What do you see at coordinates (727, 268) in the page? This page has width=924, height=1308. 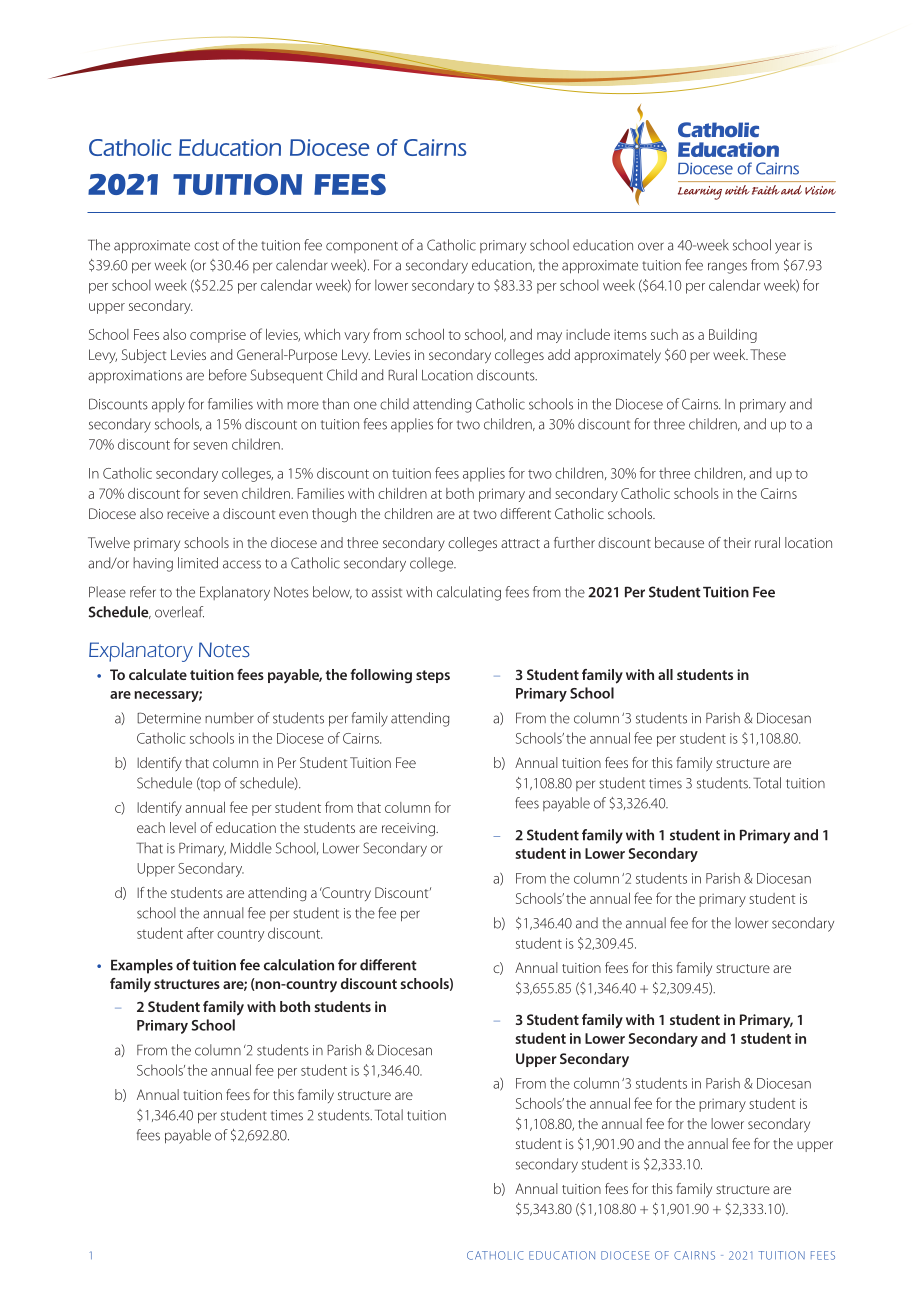 I see `ranges` at bounding box center [727, 268].
